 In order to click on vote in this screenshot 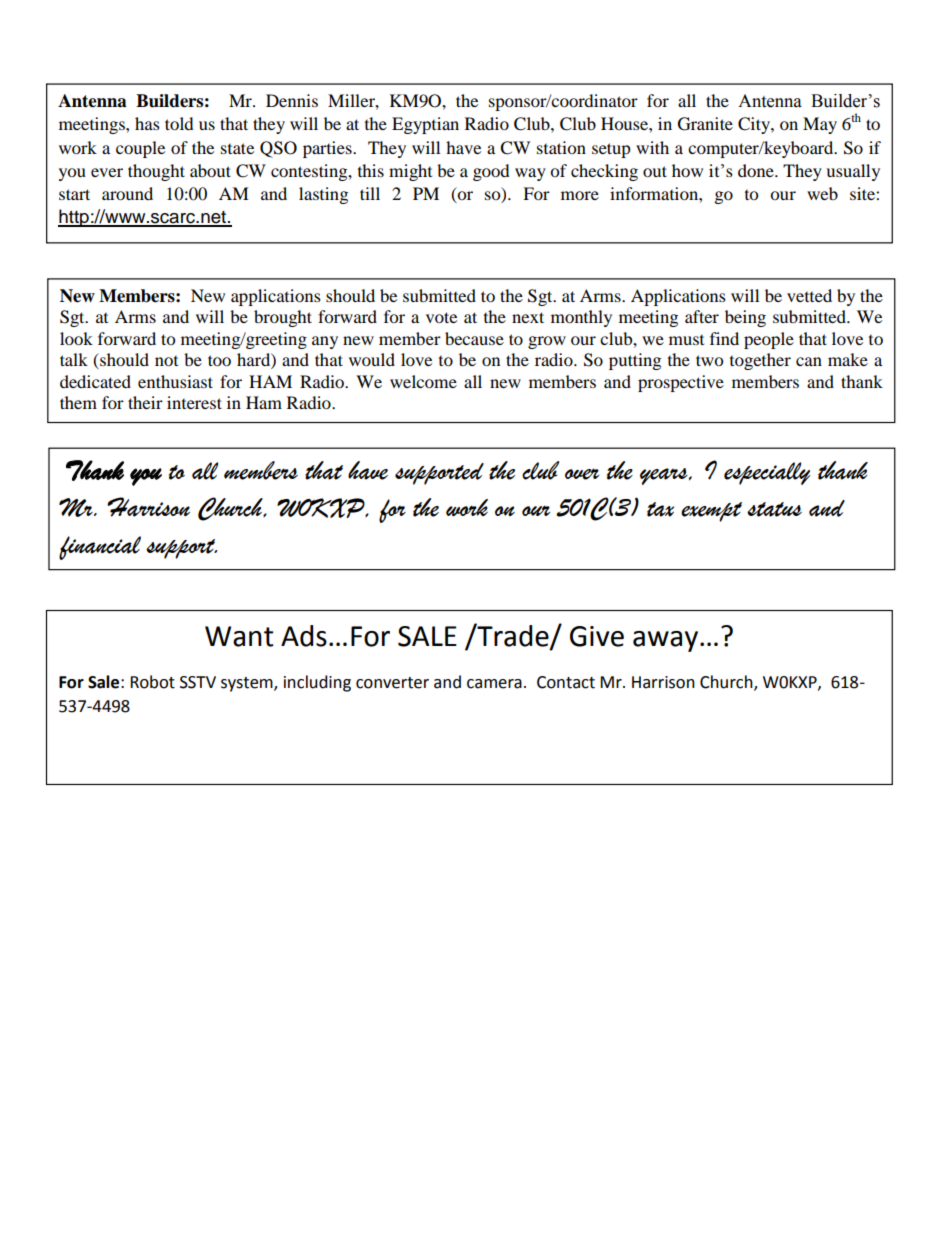, I will do `click(441, 317)`.
